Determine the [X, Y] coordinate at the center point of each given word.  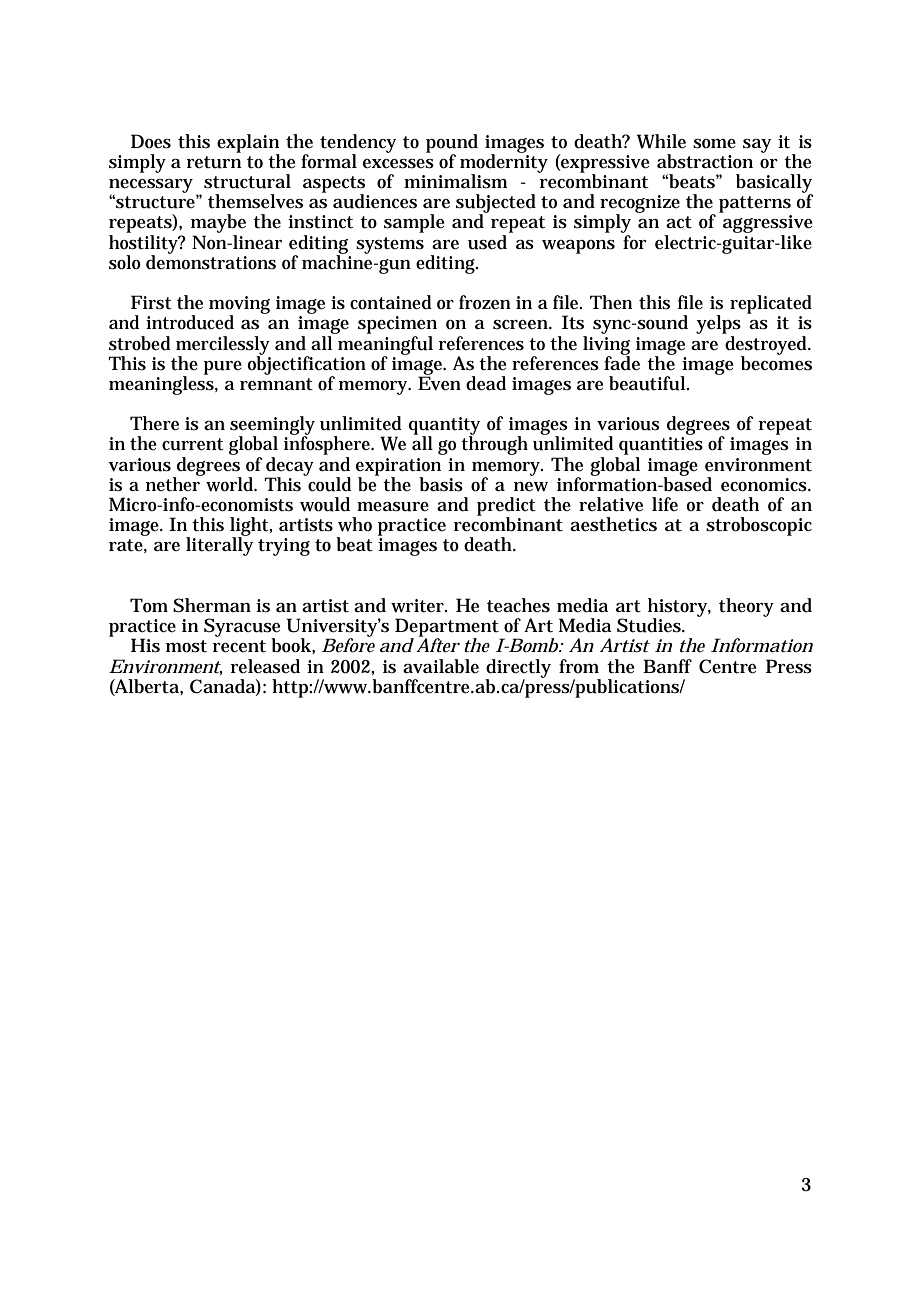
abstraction [705, 161]
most [186, 646]
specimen [397, 325]
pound [452, 144]
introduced [190, 322]
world [231, 484]
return [214, 162]
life [665, 504]
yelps [718, 326]
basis [441, 484]
